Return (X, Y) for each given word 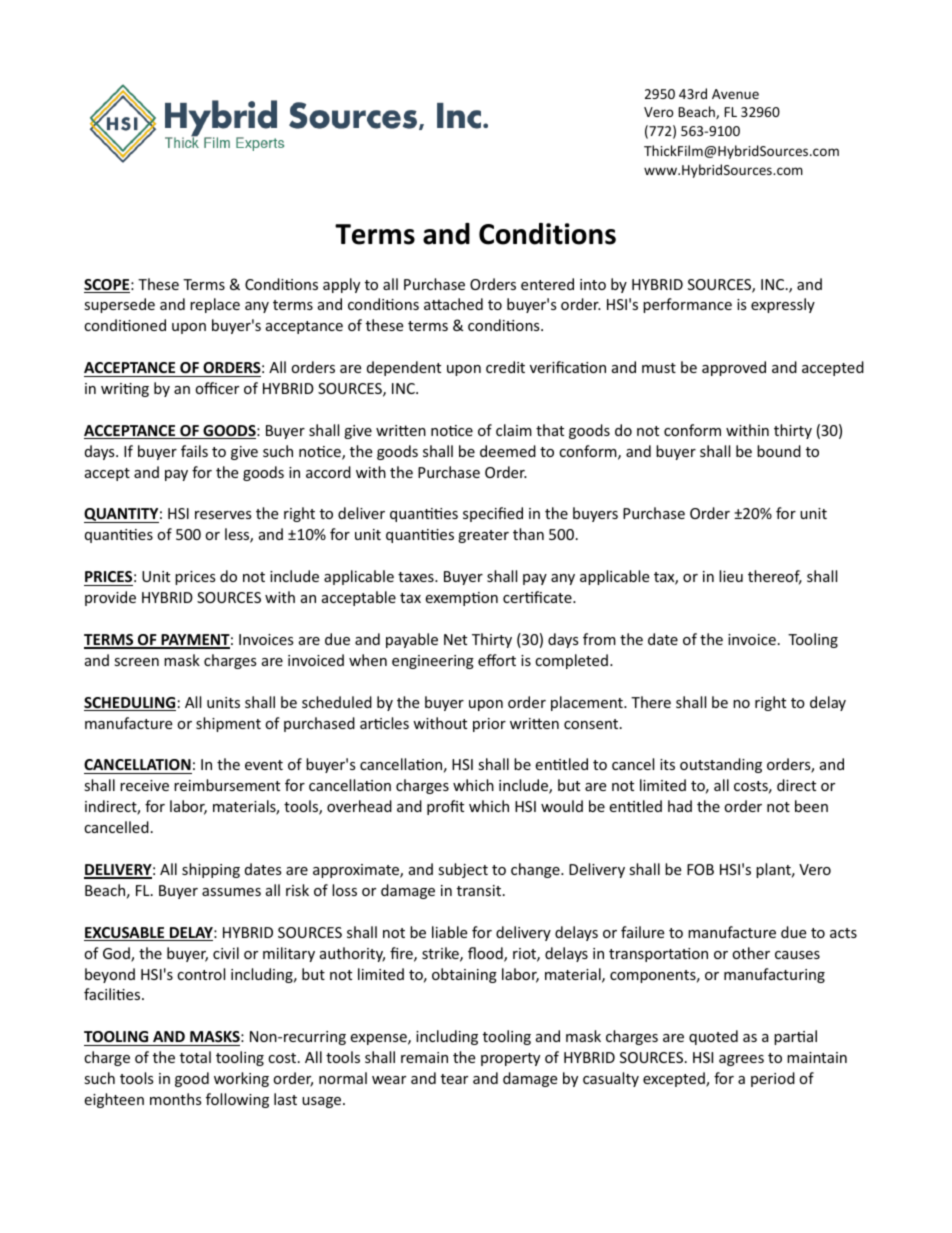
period (773, 1079)
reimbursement (227, 785)
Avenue (735, 94)
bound (779, 451)
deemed (508, 451)
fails (194, 451)
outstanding (721, 765)
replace (215, 305)
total (195, 1057)
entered (547, 284)
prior (489, 725)
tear (454, 1079)
